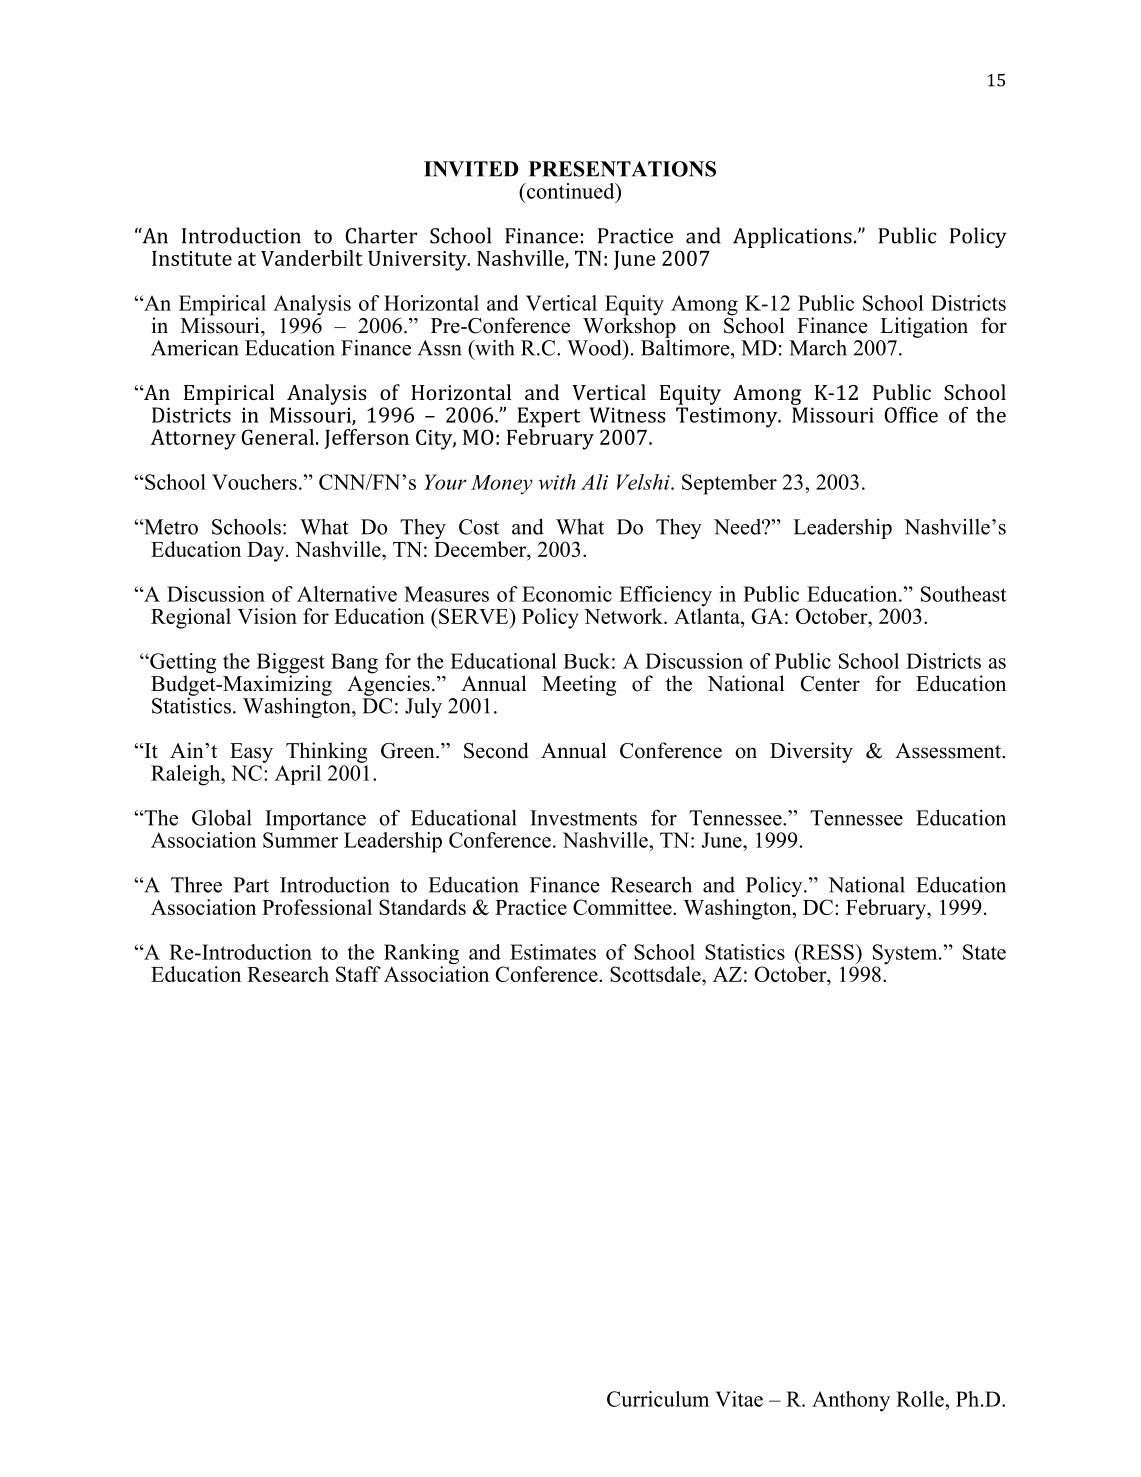  I want to click on Charter, so click(381, 235).
